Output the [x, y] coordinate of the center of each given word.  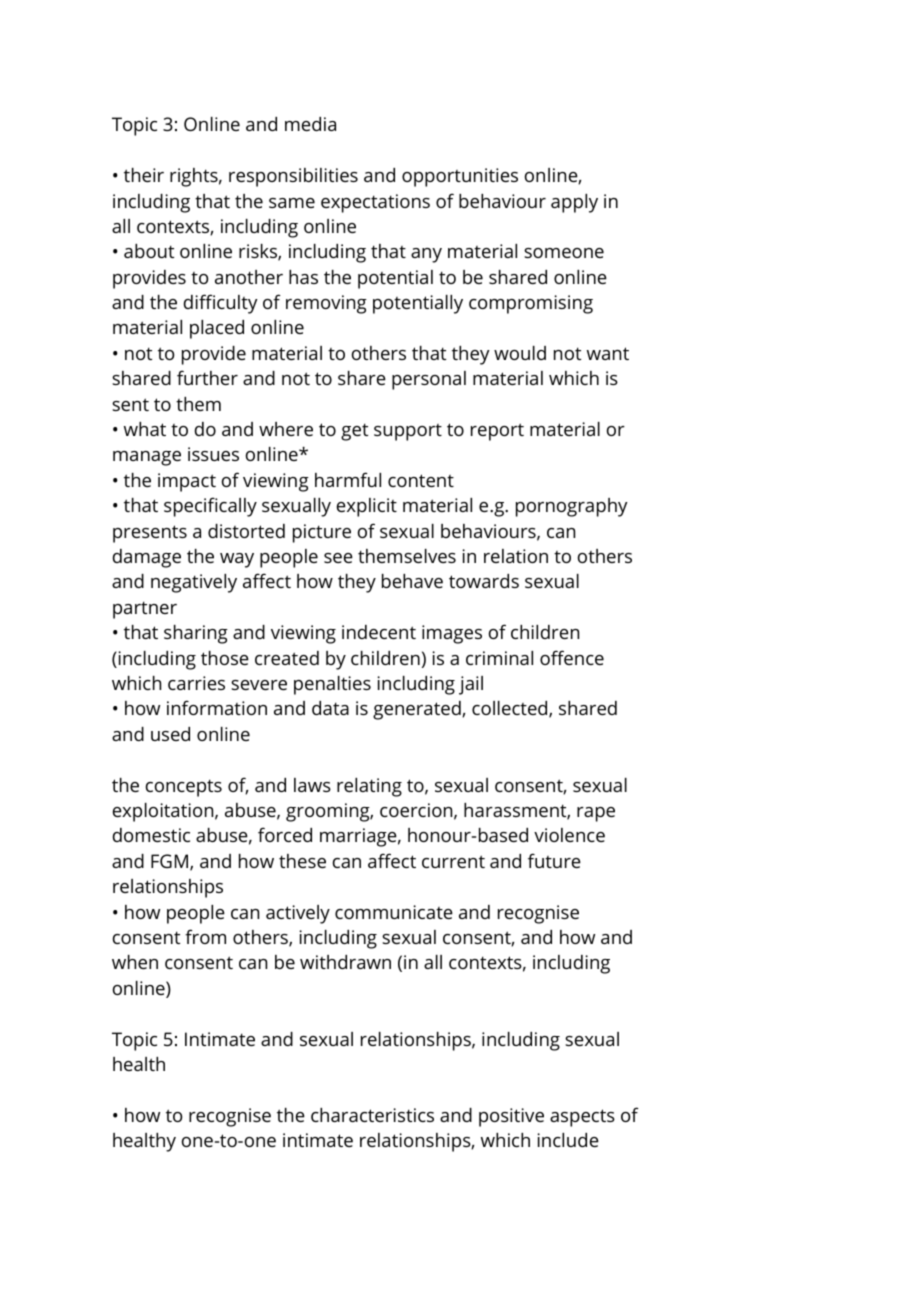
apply [574, 203]
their [144, 175]
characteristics [372, 1115]
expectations [375, 203]
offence [572, 657]
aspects [582, 1118]
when [135, 962]
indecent [379, 632]
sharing [196, 634]
